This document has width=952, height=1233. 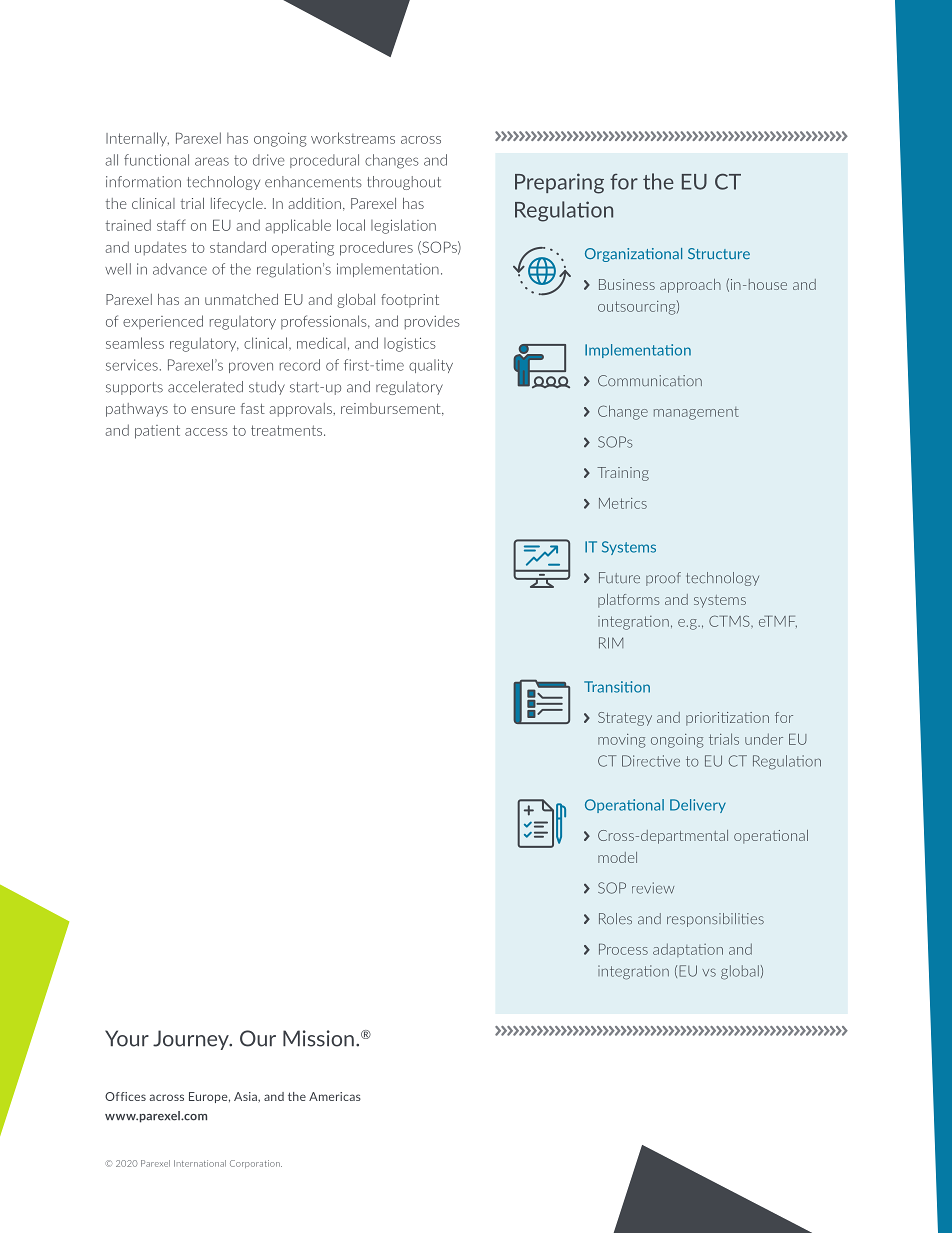 What do you see at coordinates (212, 161) in the document?
I see `areas` at bounding box center [212, 161].
